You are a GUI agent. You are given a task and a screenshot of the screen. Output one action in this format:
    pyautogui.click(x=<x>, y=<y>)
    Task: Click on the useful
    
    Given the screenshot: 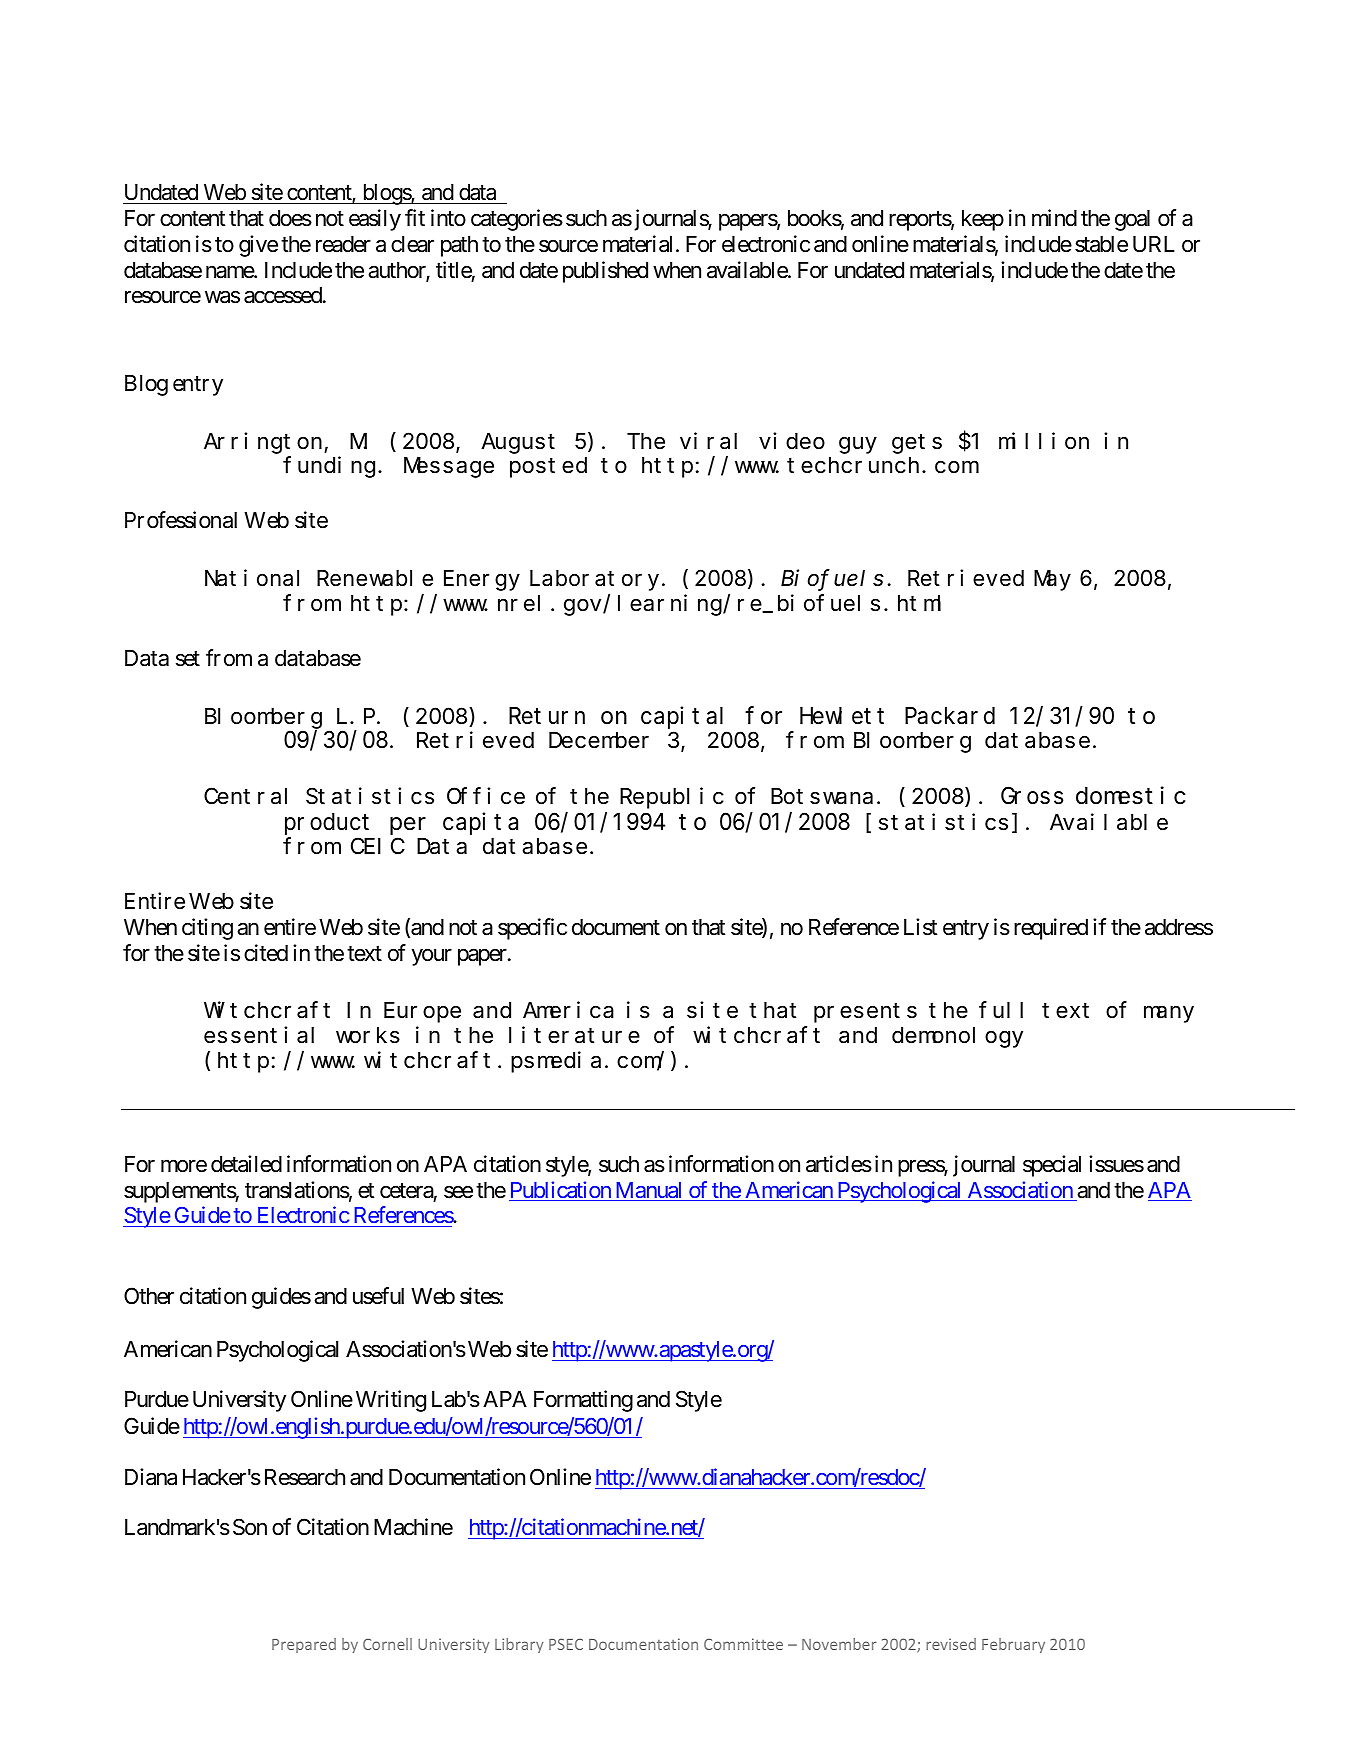 What is the action you would take?
    pyautogui.click(x=378, y=1296)
